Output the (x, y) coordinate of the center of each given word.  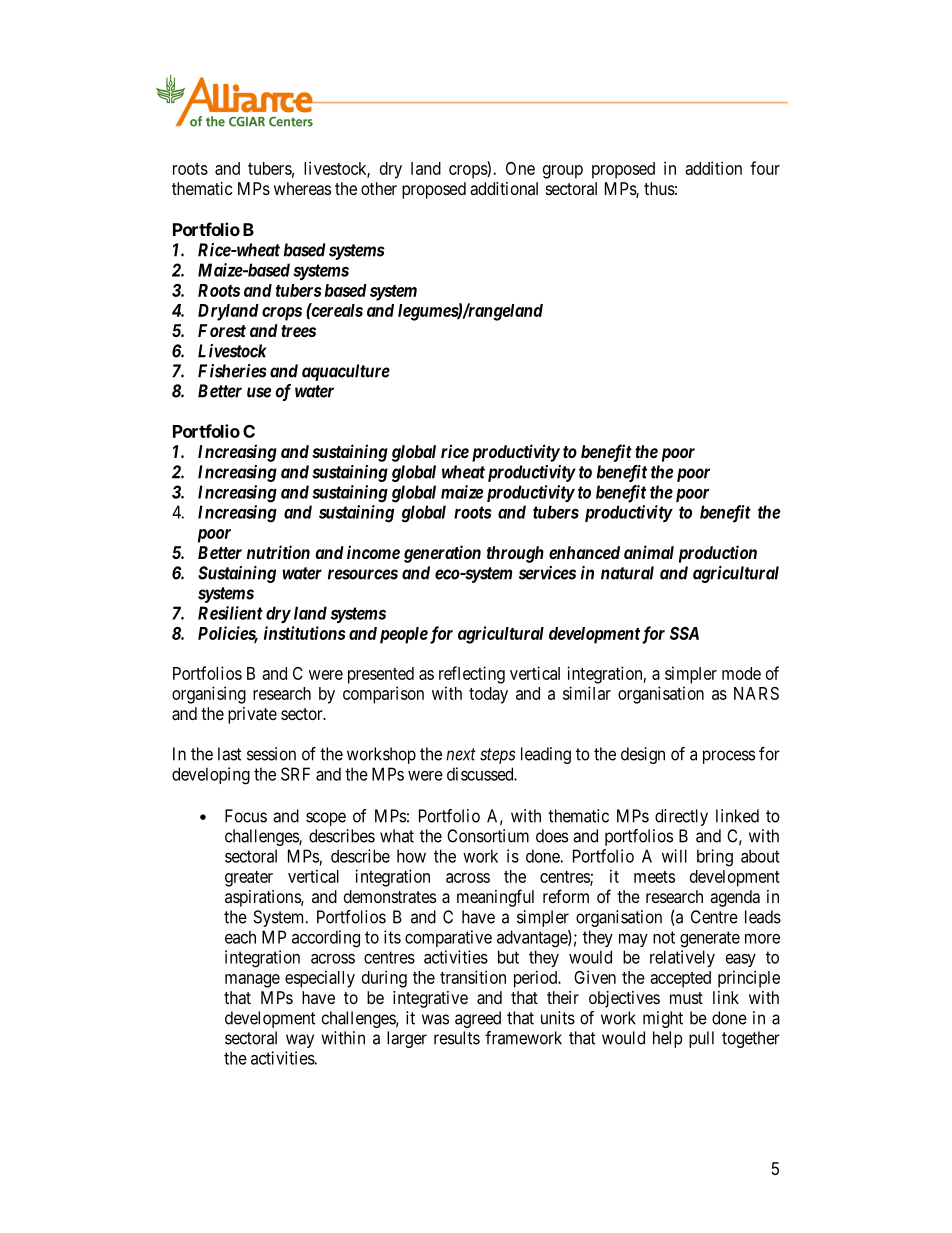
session (271, 754)
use (259, 392)
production (718, 554)
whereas (302, 188)
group (563, 172)
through (515, 554)
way (300, 1041)
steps (497, 756)
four (765, 168)
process (729, 757)
